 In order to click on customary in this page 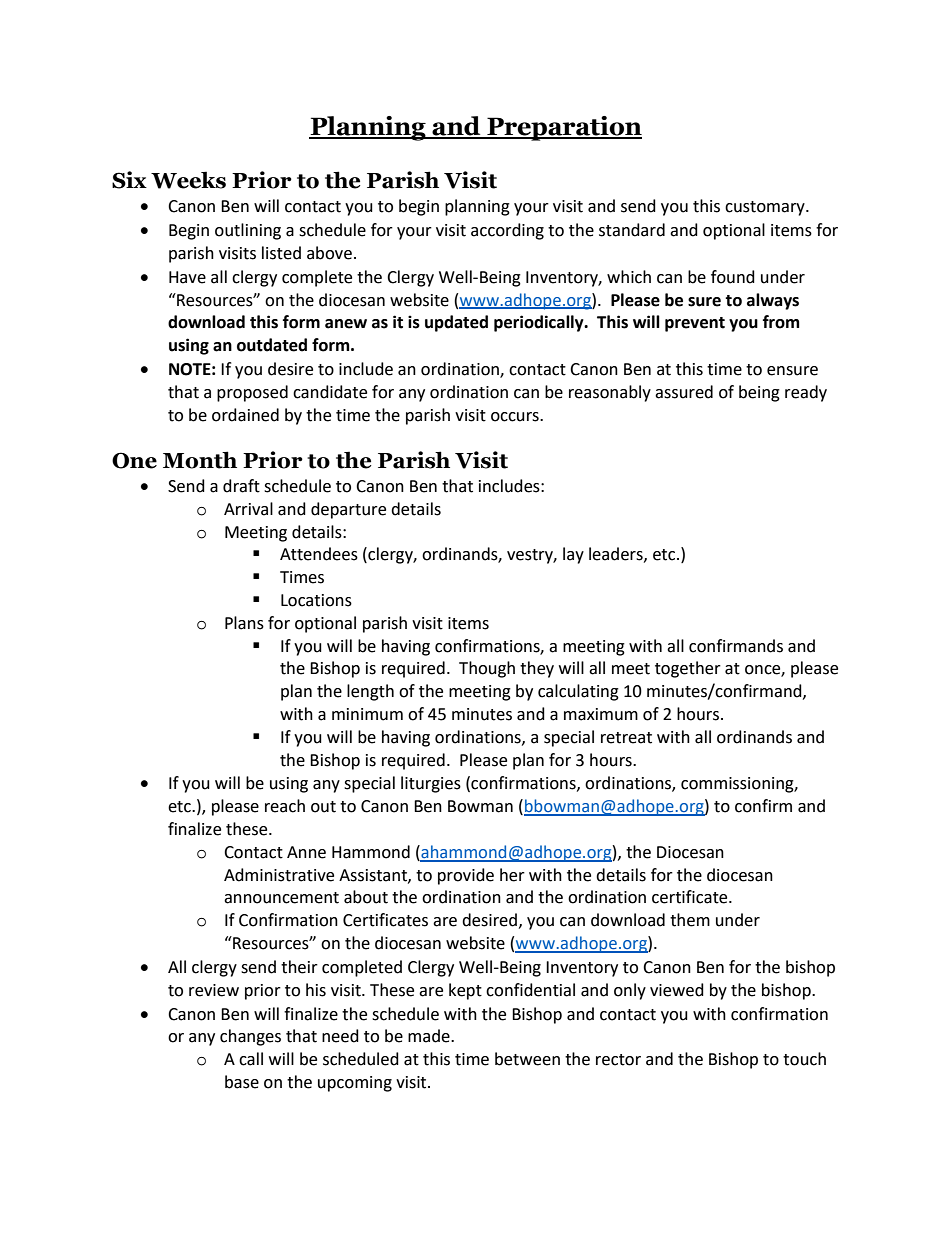, I will do `click(766, 208)`.
